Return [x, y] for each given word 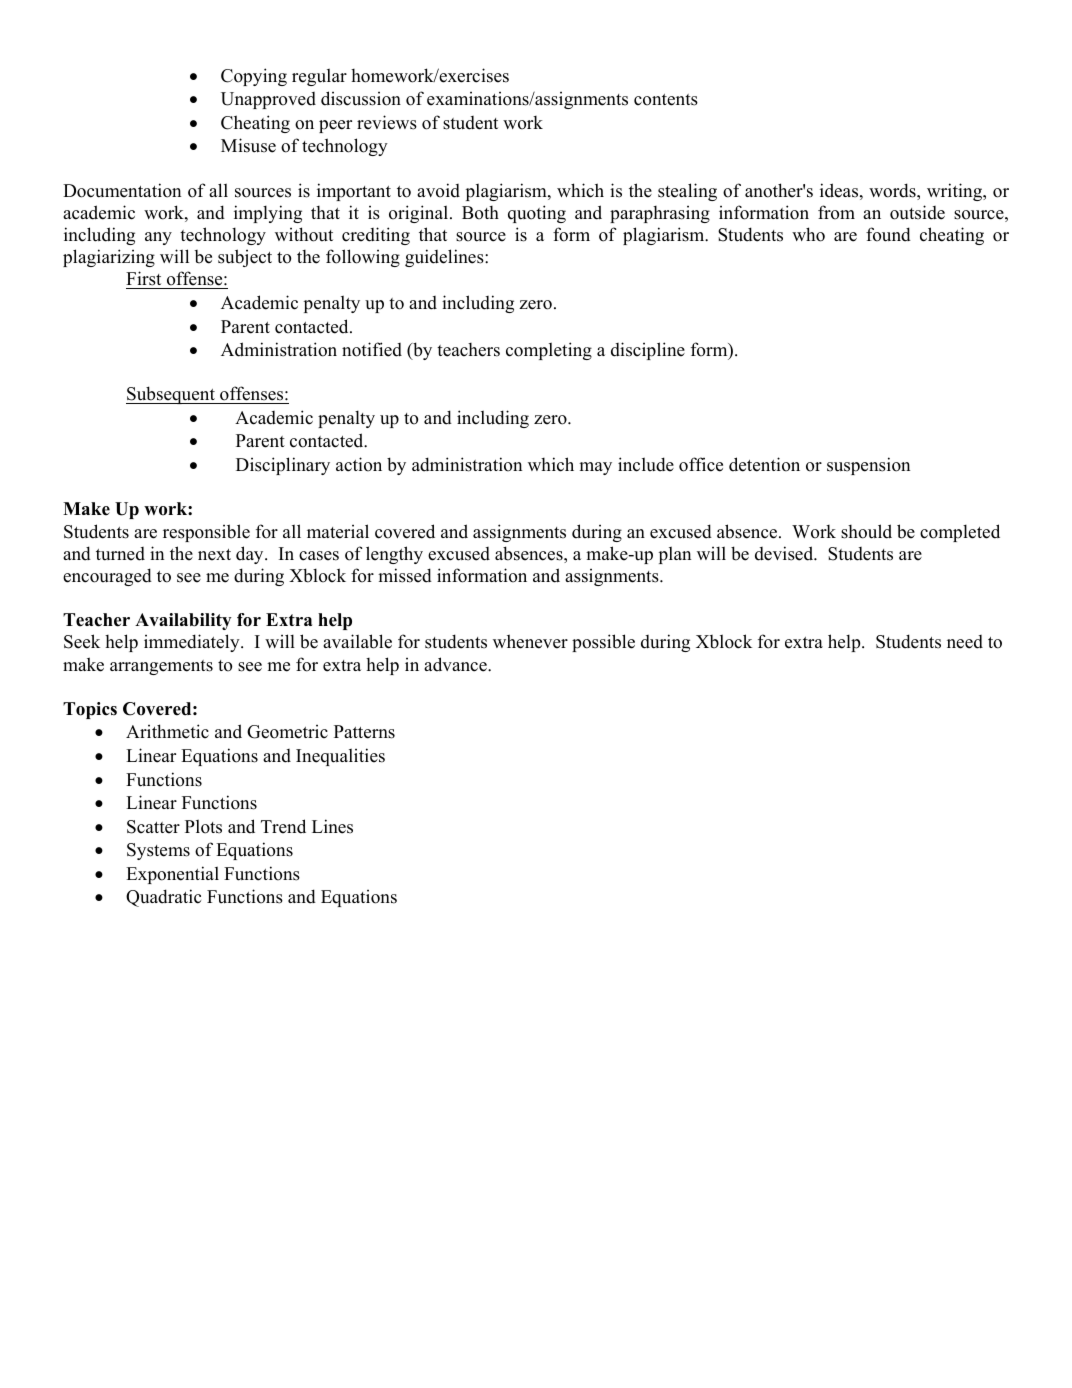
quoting [537, 214]
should [866, 531]
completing [549, 351]
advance [456, 664]
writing [956, 192]
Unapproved [268, 100]
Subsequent [171, 395]
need [965, 642]
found [888, 234]
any [158, 238]
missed [405, 575]
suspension [868, 466]
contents [666, 100]
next [214, 555]
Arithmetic [167, 731]
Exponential [172, 875]
